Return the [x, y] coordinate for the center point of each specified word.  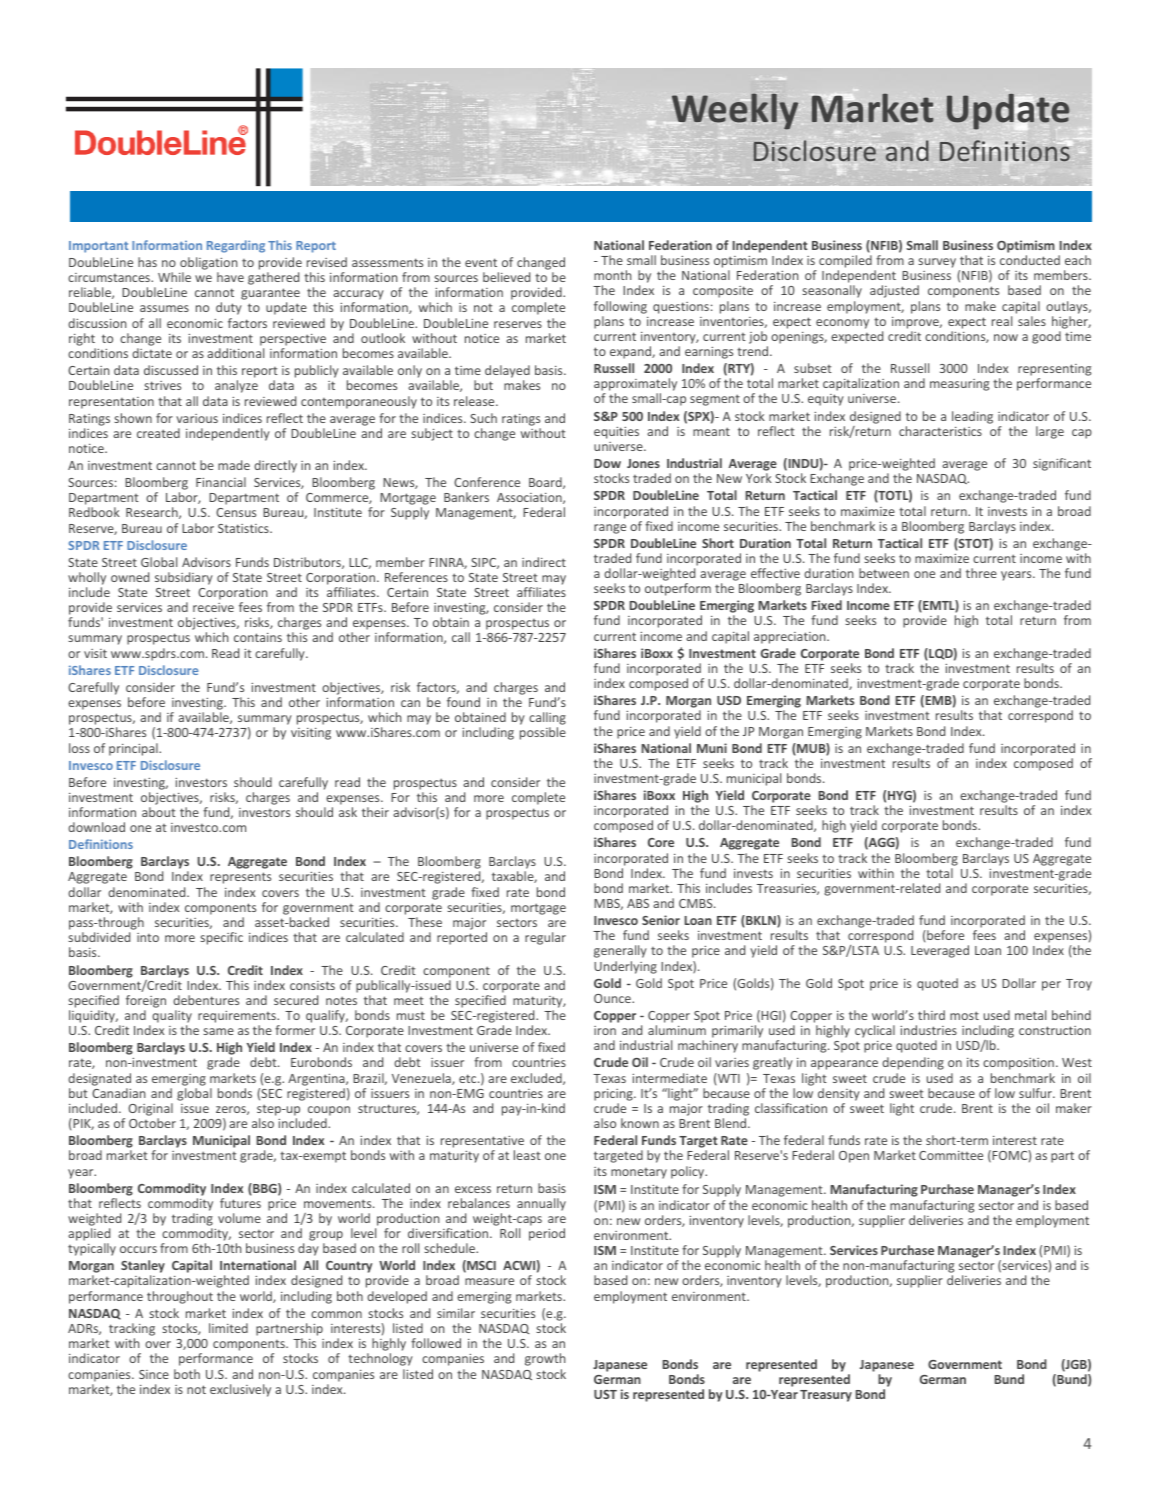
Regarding [236, 246]
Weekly [735, 111]
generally [620, 951]
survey [937, 263]
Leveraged [940, 951]
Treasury [826, 1396]
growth [545, 1359]
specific [221, 938]
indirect [544, 562]
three [981, 573]
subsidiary [184, 578]
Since [154, 1374]
